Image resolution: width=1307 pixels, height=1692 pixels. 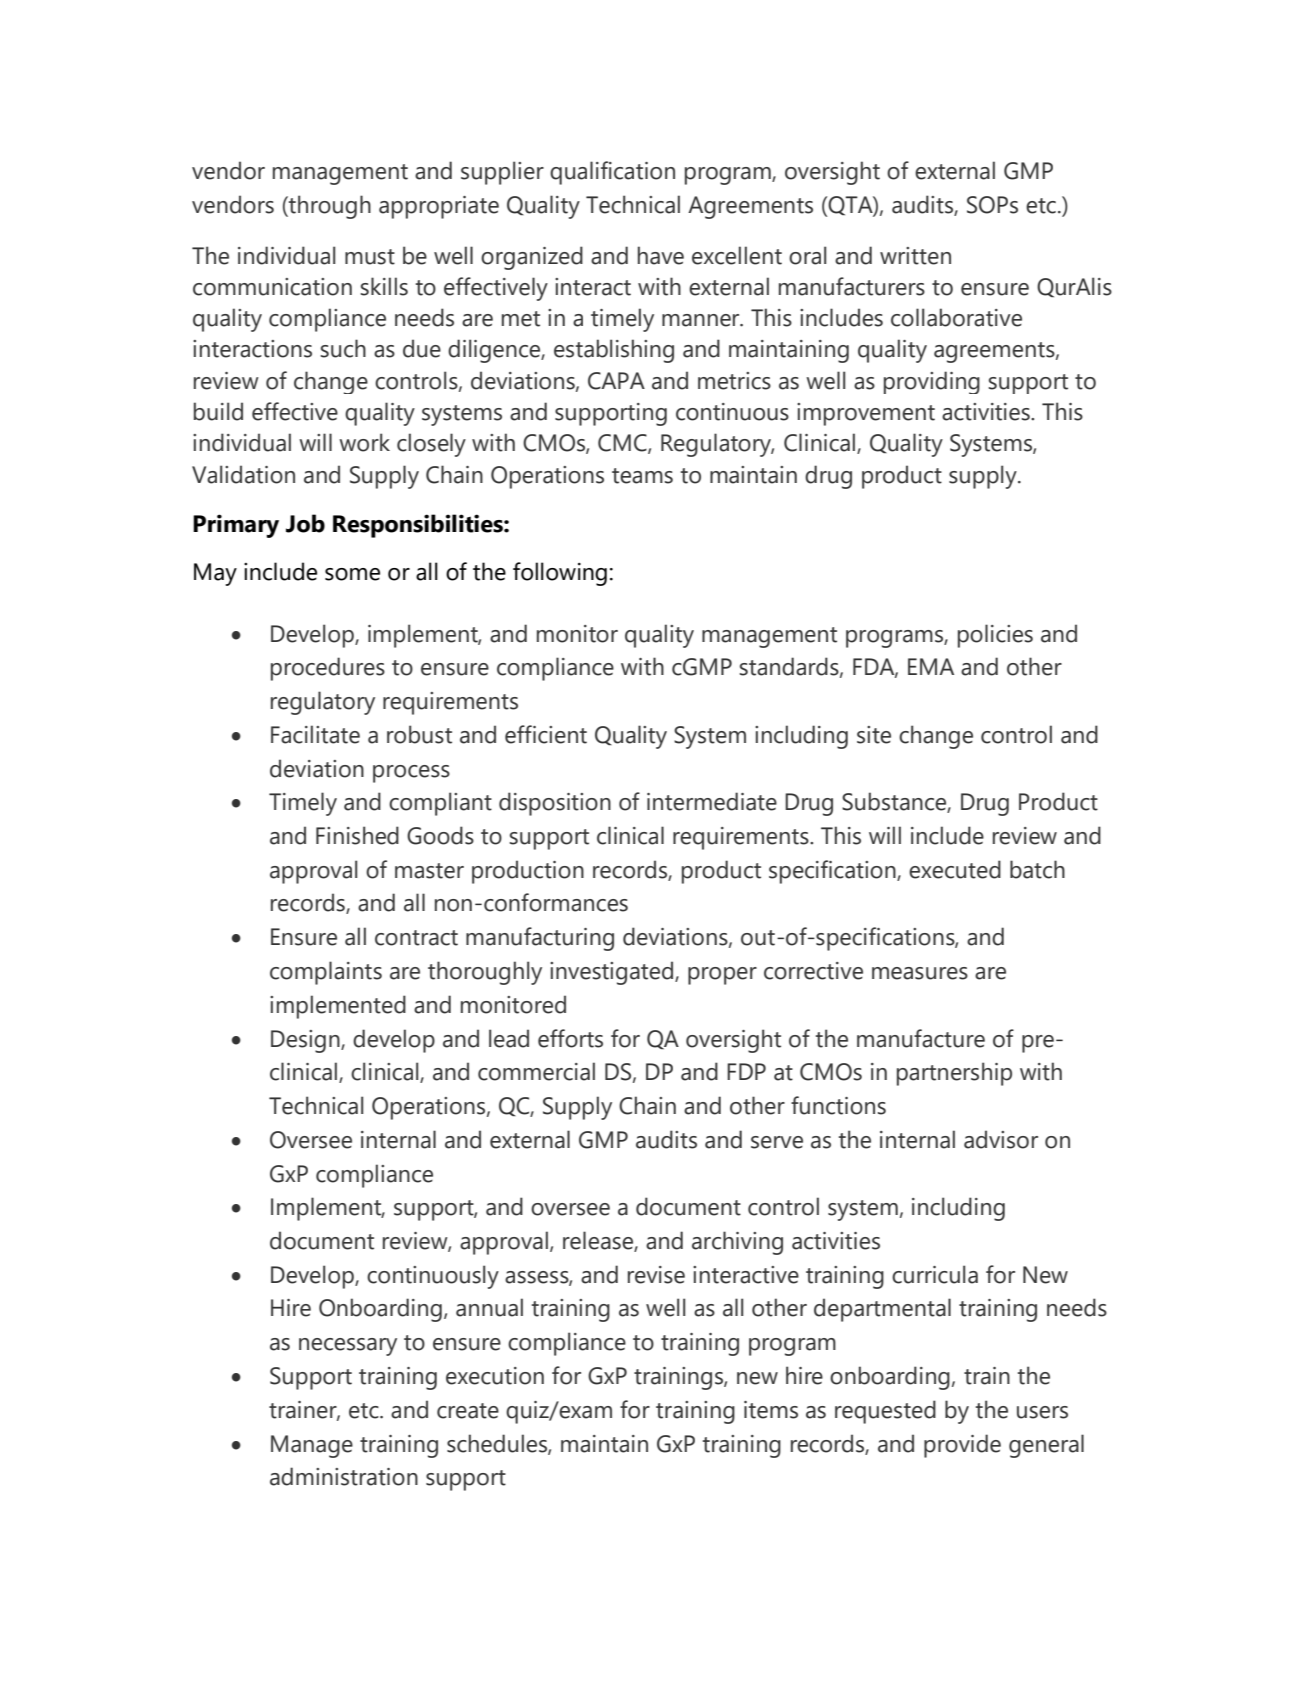 I want to click on Design, so click(x=306, y=1041).
